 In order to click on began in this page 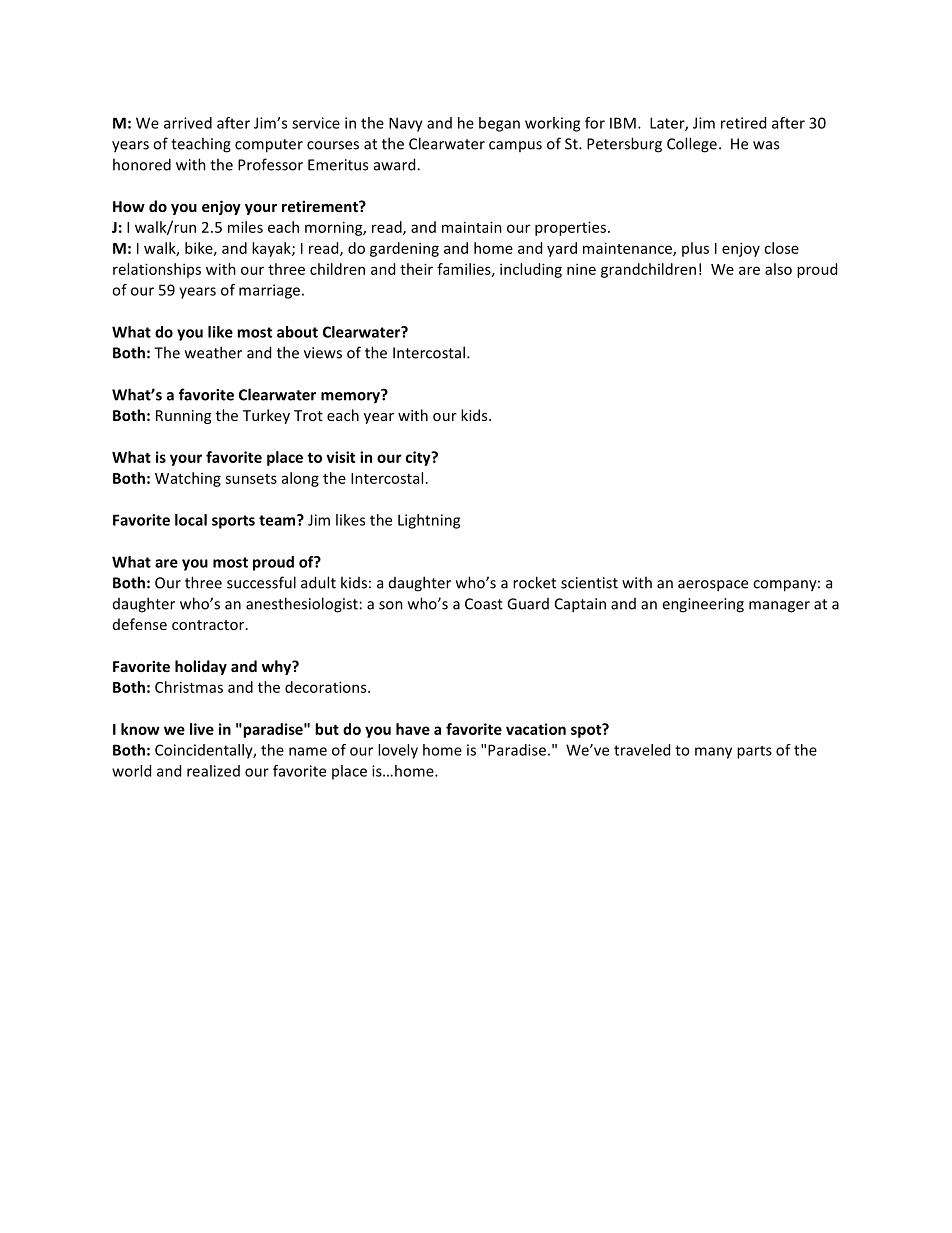, I will do `click(499, 124)`.
